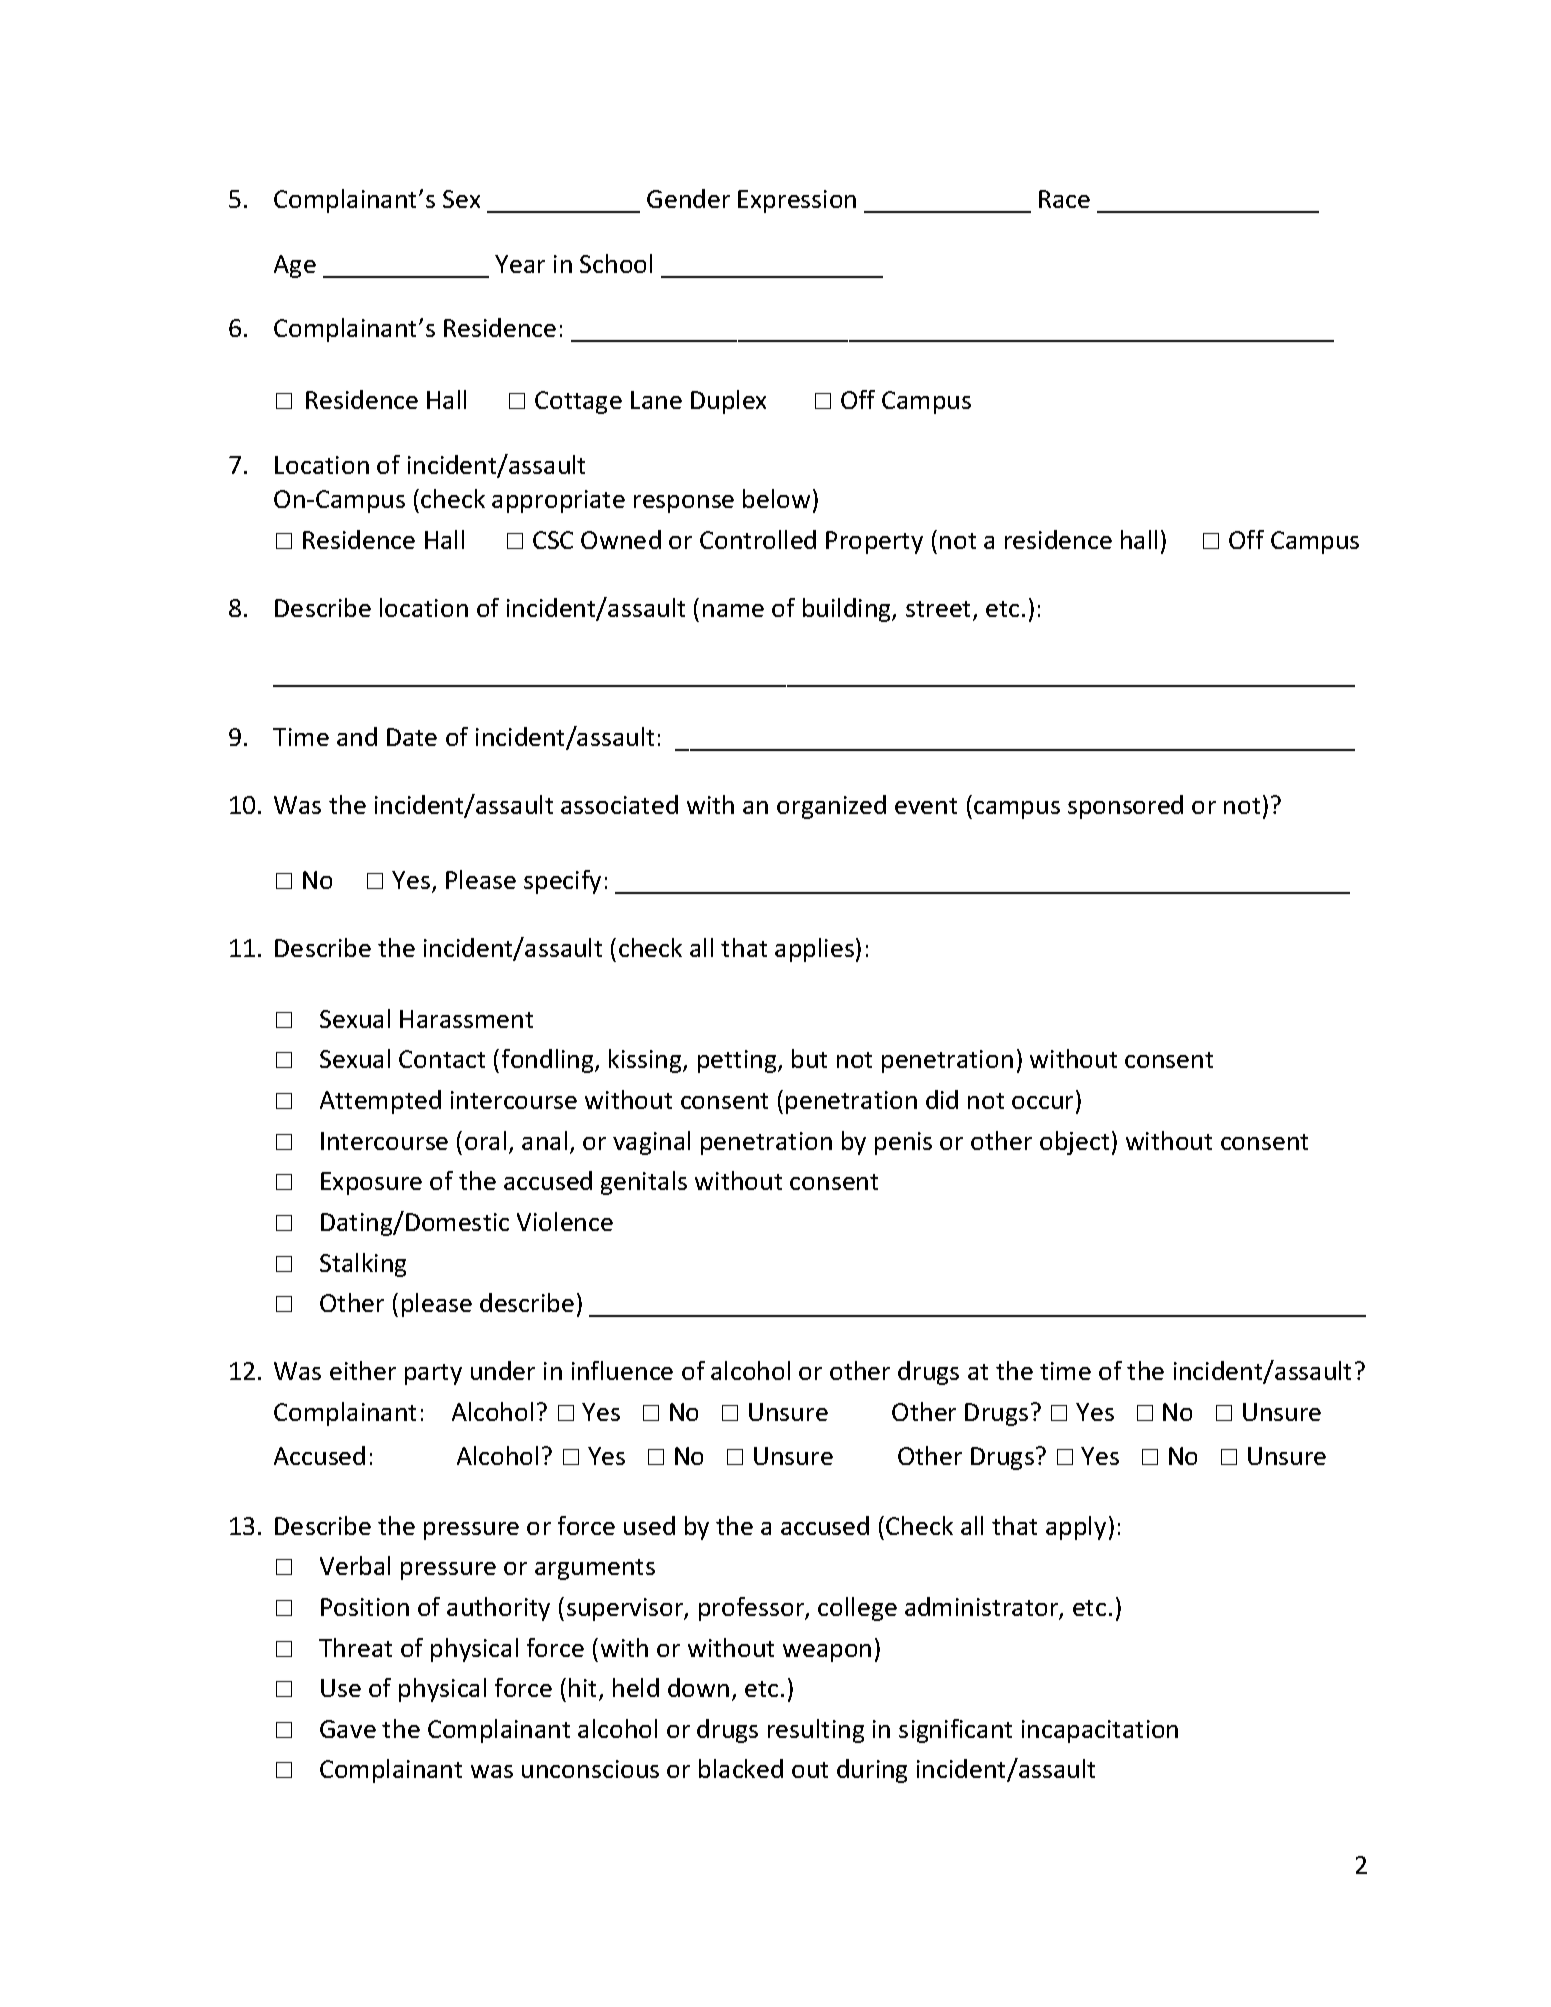 The width and height of the screenshot is (1551, 2007). I want to click on Controlled, so click(758, 539).
